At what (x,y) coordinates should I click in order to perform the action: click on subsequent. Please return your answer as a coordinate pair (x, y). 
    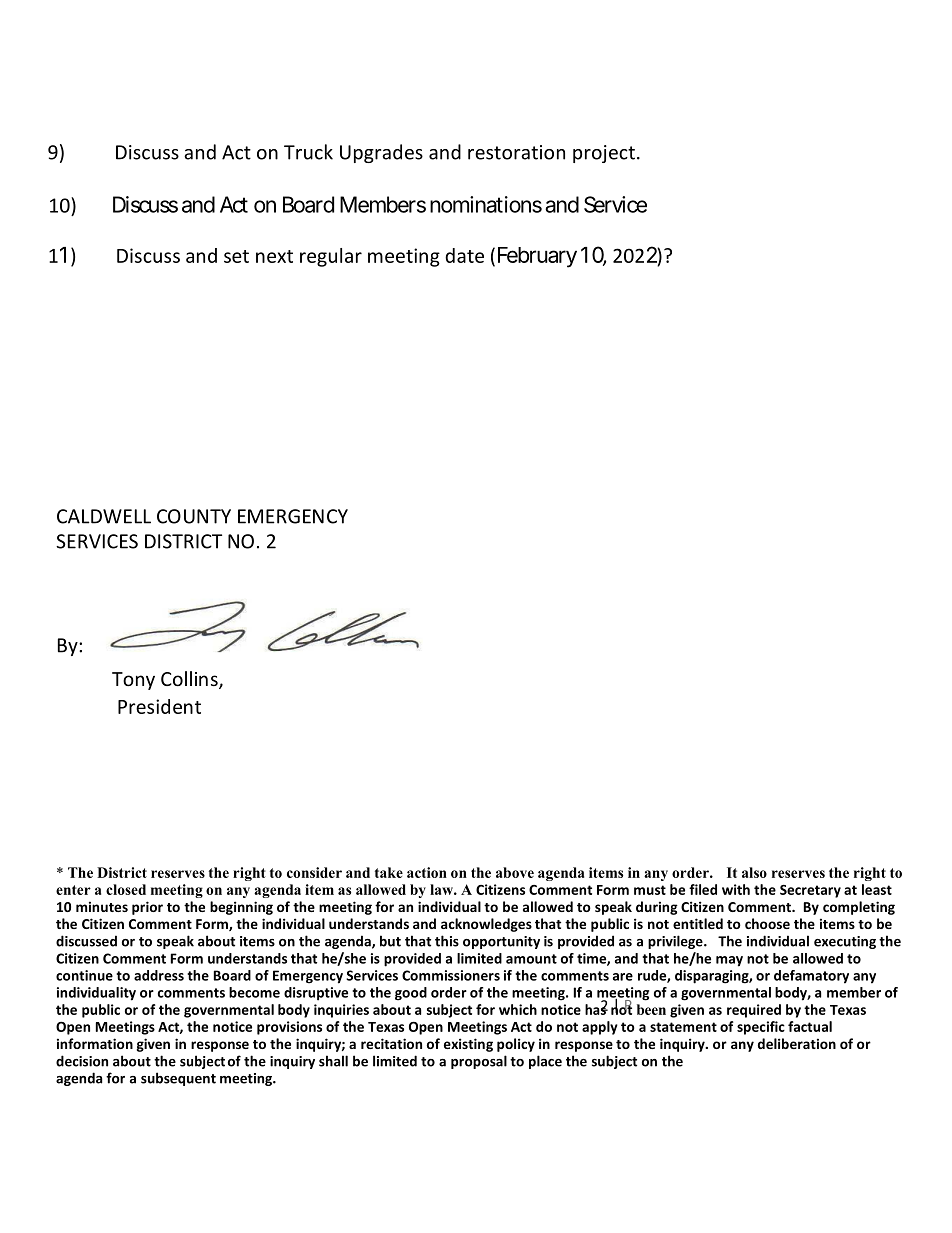
    Looking at the image, I should click on (178, 1079).
